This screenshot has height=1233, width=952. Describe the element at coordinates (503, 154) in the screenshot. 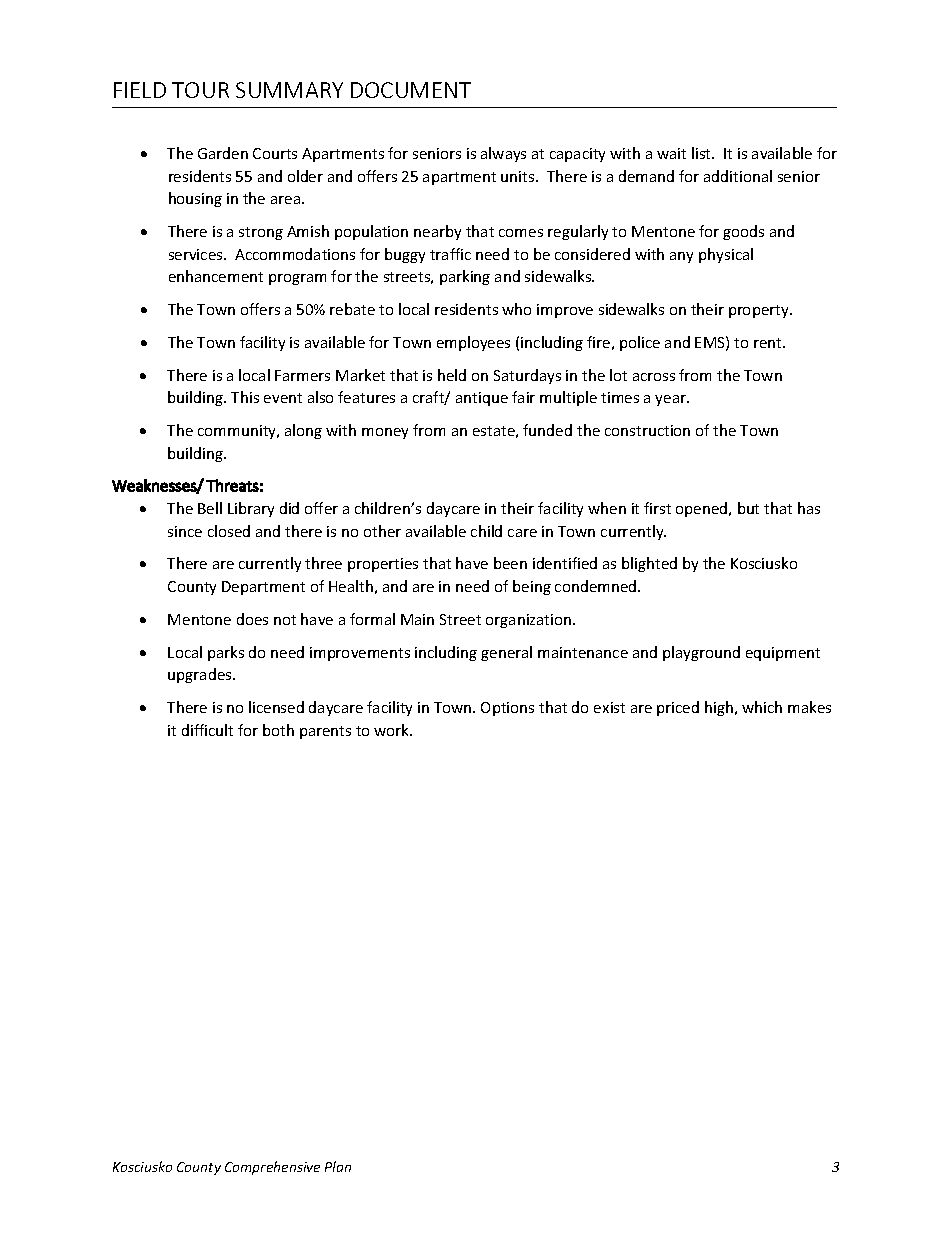

I see `always` at that location.
